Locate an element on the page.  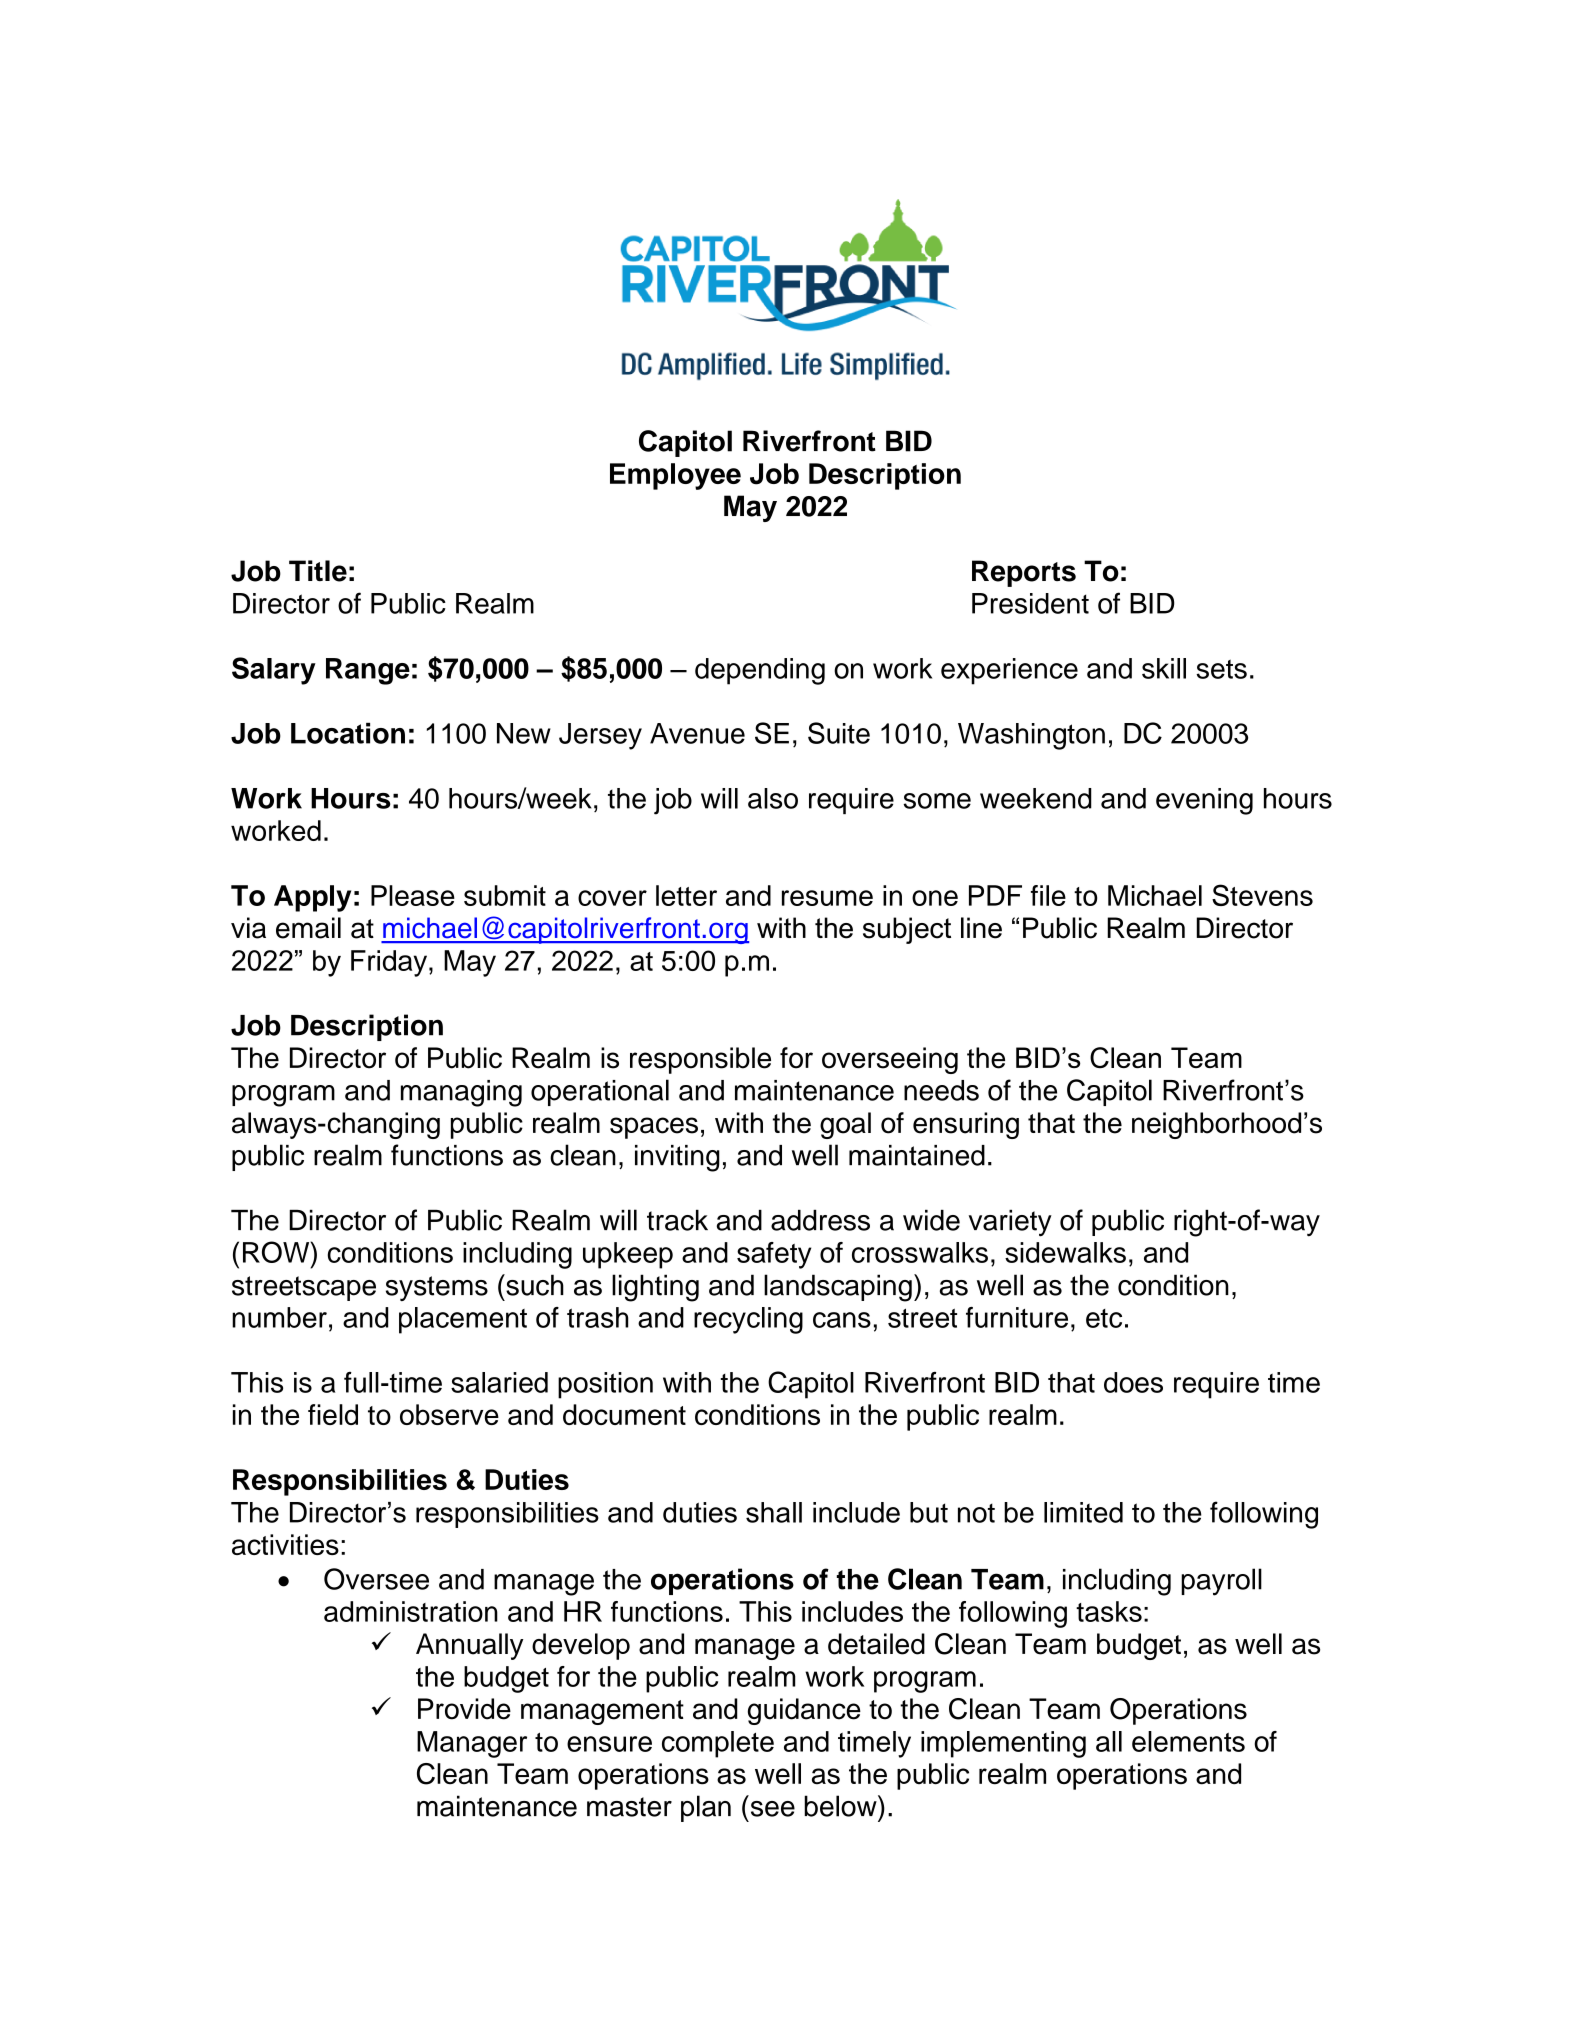
recycling is located at coordinates (748, 1320).
